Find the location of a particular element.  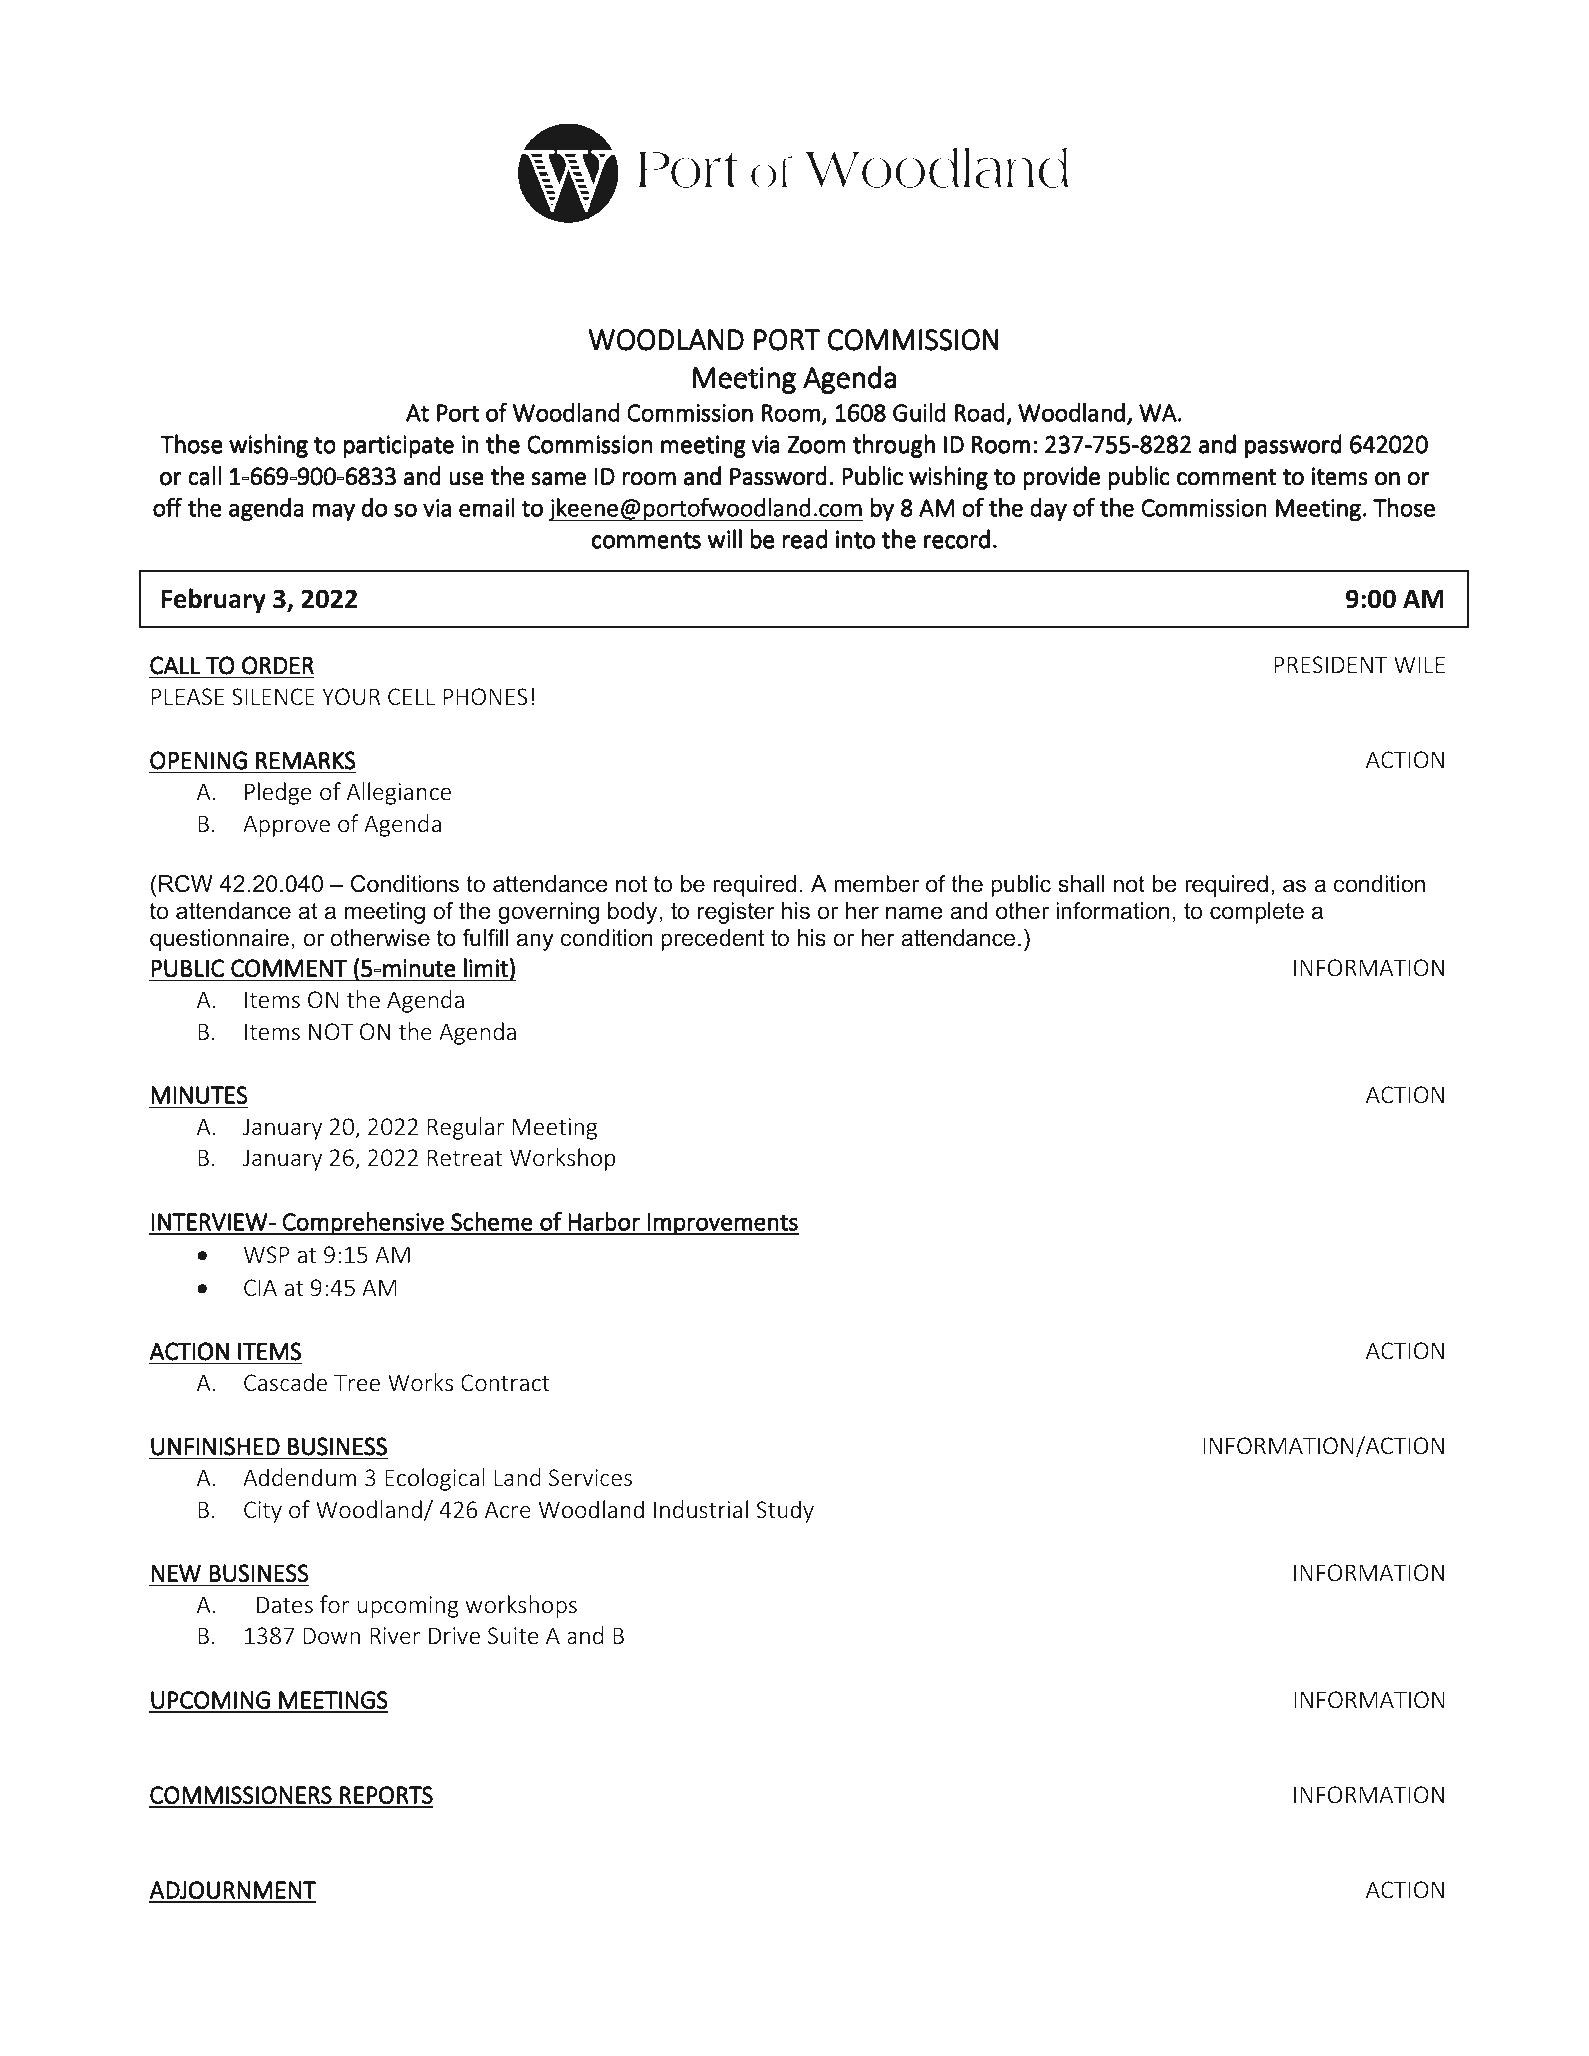

Study is located at coordinates (785, 1511).
